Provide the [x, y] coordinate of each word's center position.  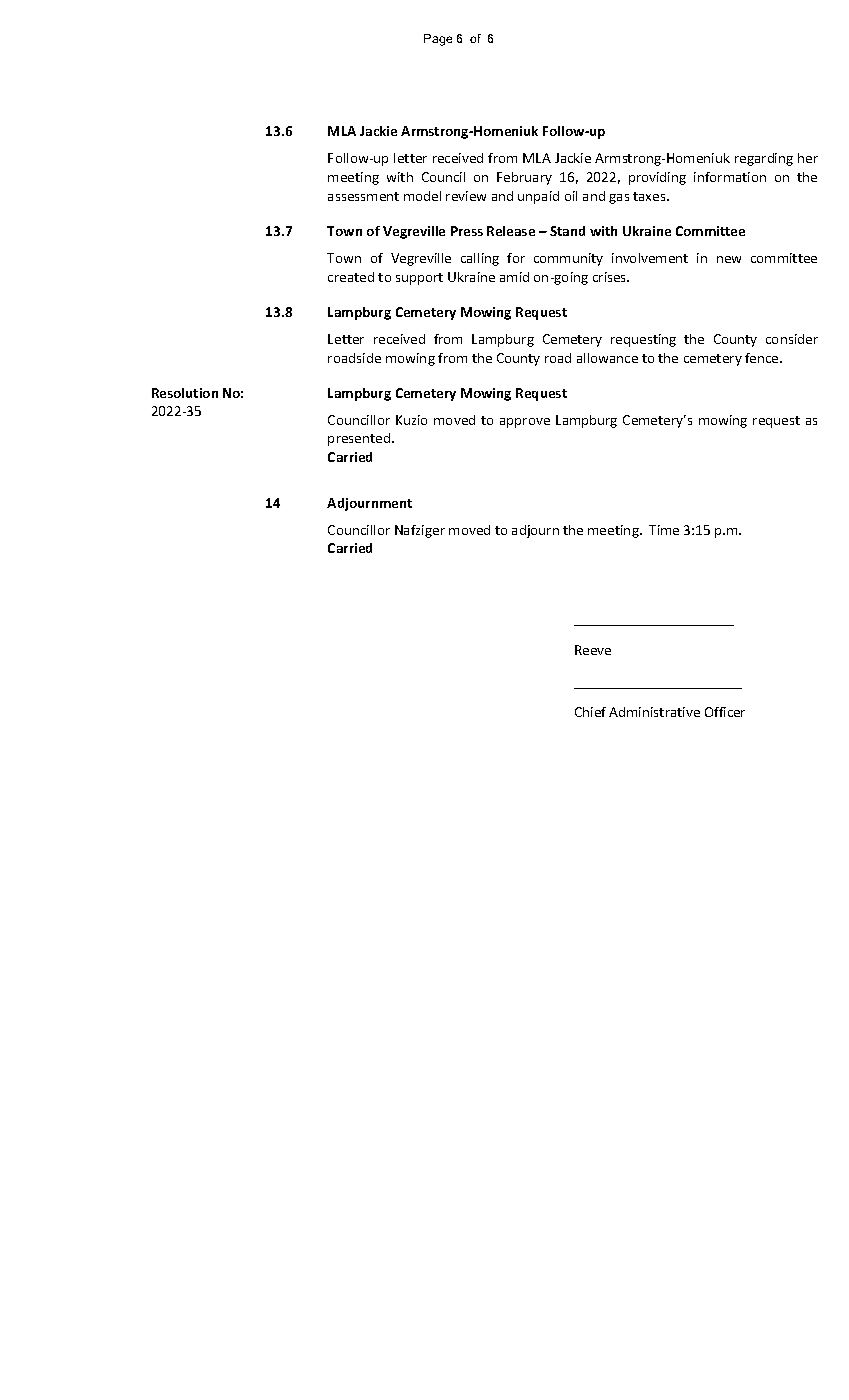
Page [438, 40]
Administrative [654, 712]
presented [360, 439]
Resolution [185, 393]
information [730, 177]
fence [763, 358]
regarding [764, 159]
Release [511, 231]
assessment [363, 196]
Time [664, 530]
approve [525, 423]
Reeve [593, 650]
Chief [590, 712]
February [524, 178]
